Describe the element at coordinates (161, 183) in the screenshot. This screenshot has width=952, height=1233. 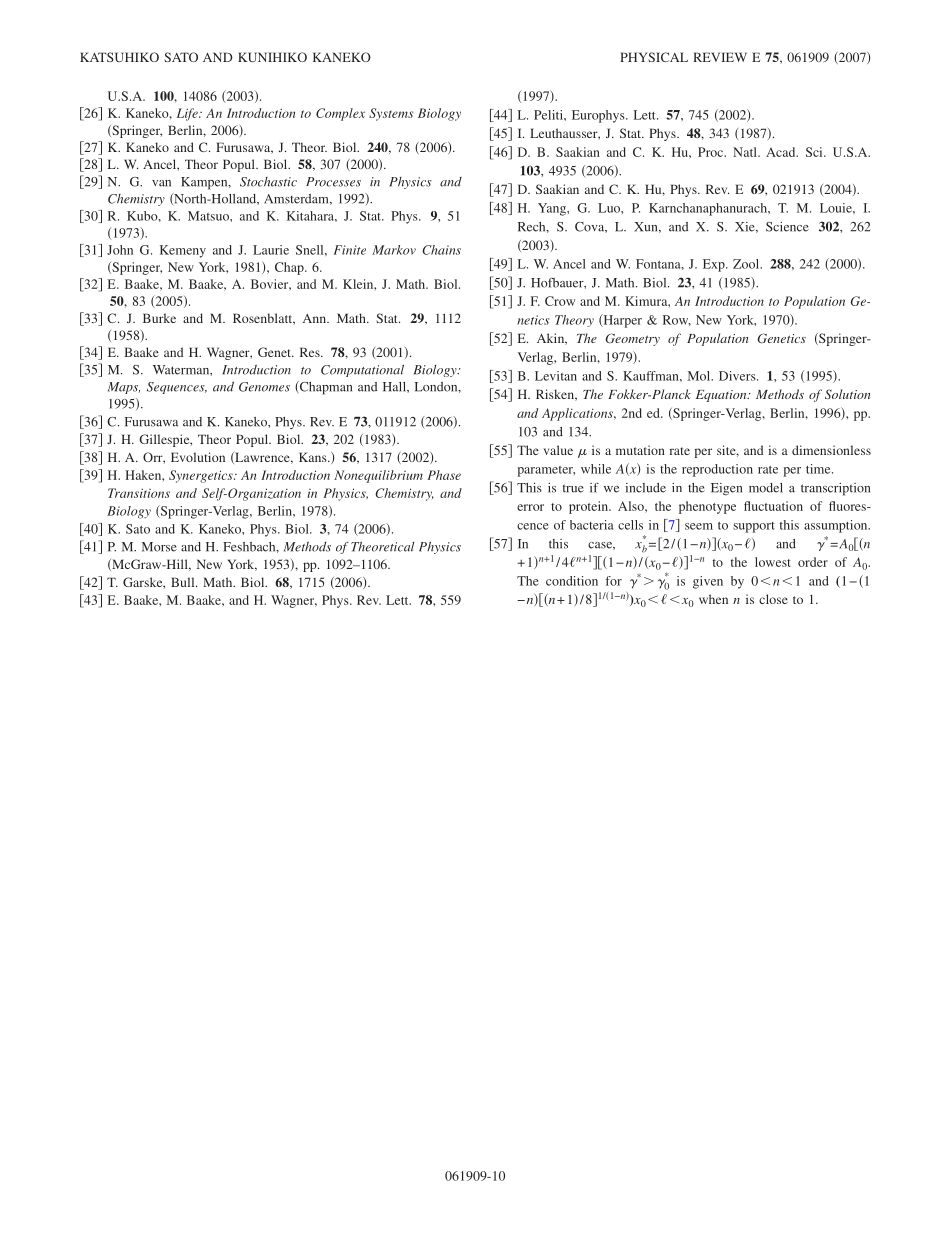
I see `van` at that location.
